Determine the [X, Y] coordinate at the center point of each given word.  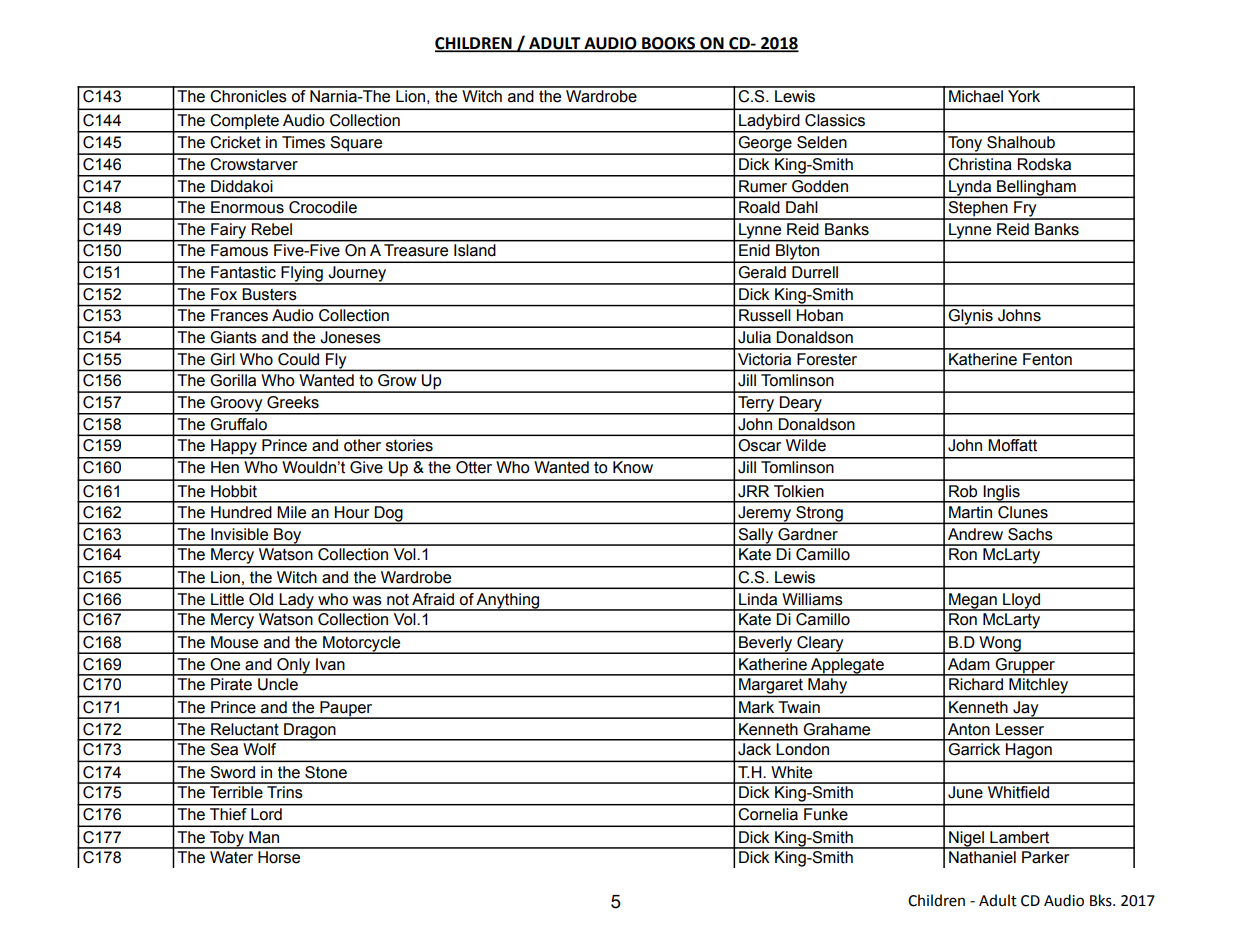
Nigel [966, 840]
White [791, 772]
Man [264, 837]
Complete [244, 123]
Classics [835, 120]
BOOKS [669, 44]
